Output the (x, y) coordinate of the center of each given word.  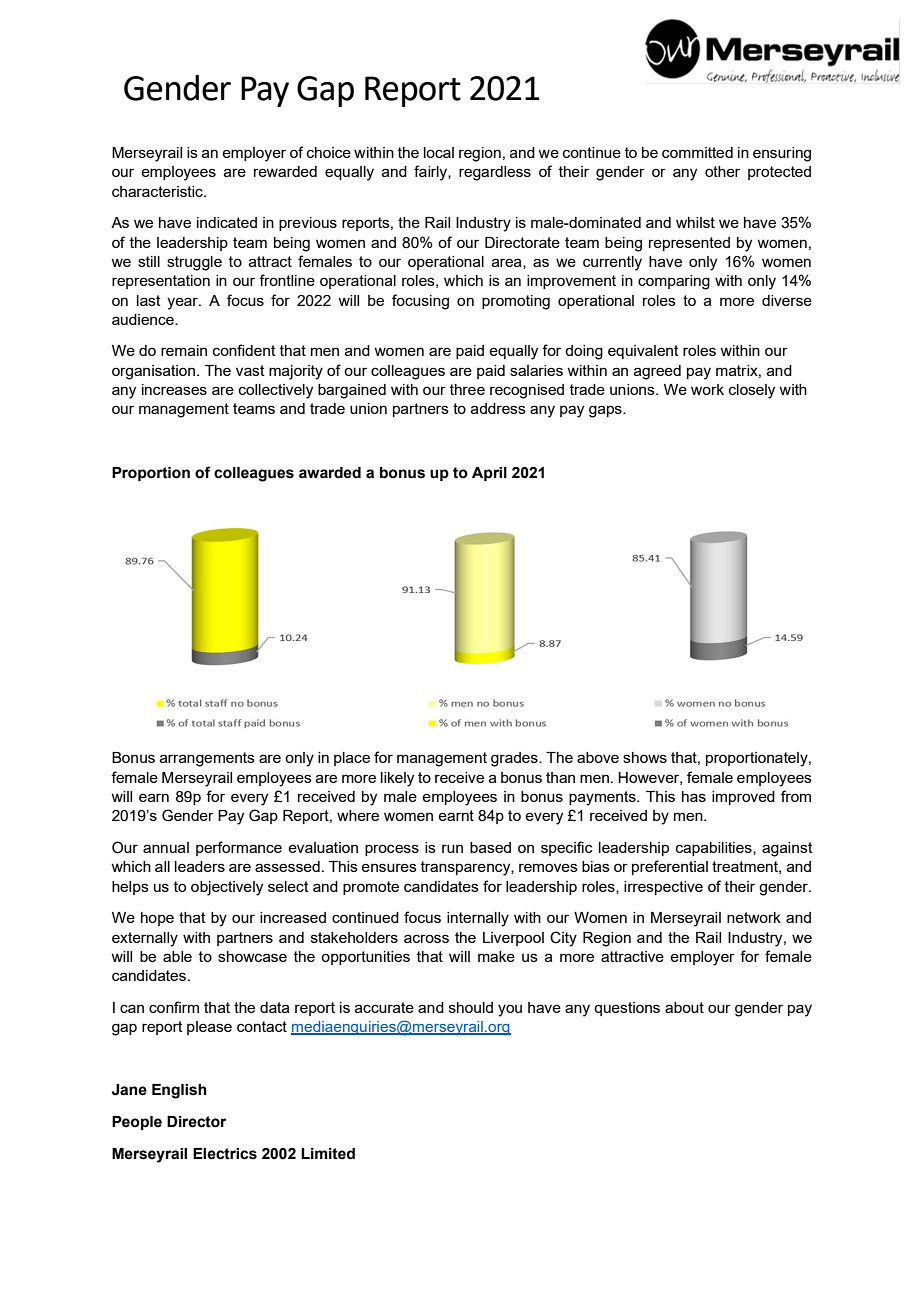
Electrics (225, 1154)
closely (752, 391)
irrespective (663, 888)
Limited (328, 1154)
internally (478, 919)
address (498, 408)
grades (515, 759)
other (722, 171)
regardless (495, 173)
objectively (227, 888)
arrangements (207, 759)
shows (645, 757)
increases (174, 389)
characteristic (158, 191)
